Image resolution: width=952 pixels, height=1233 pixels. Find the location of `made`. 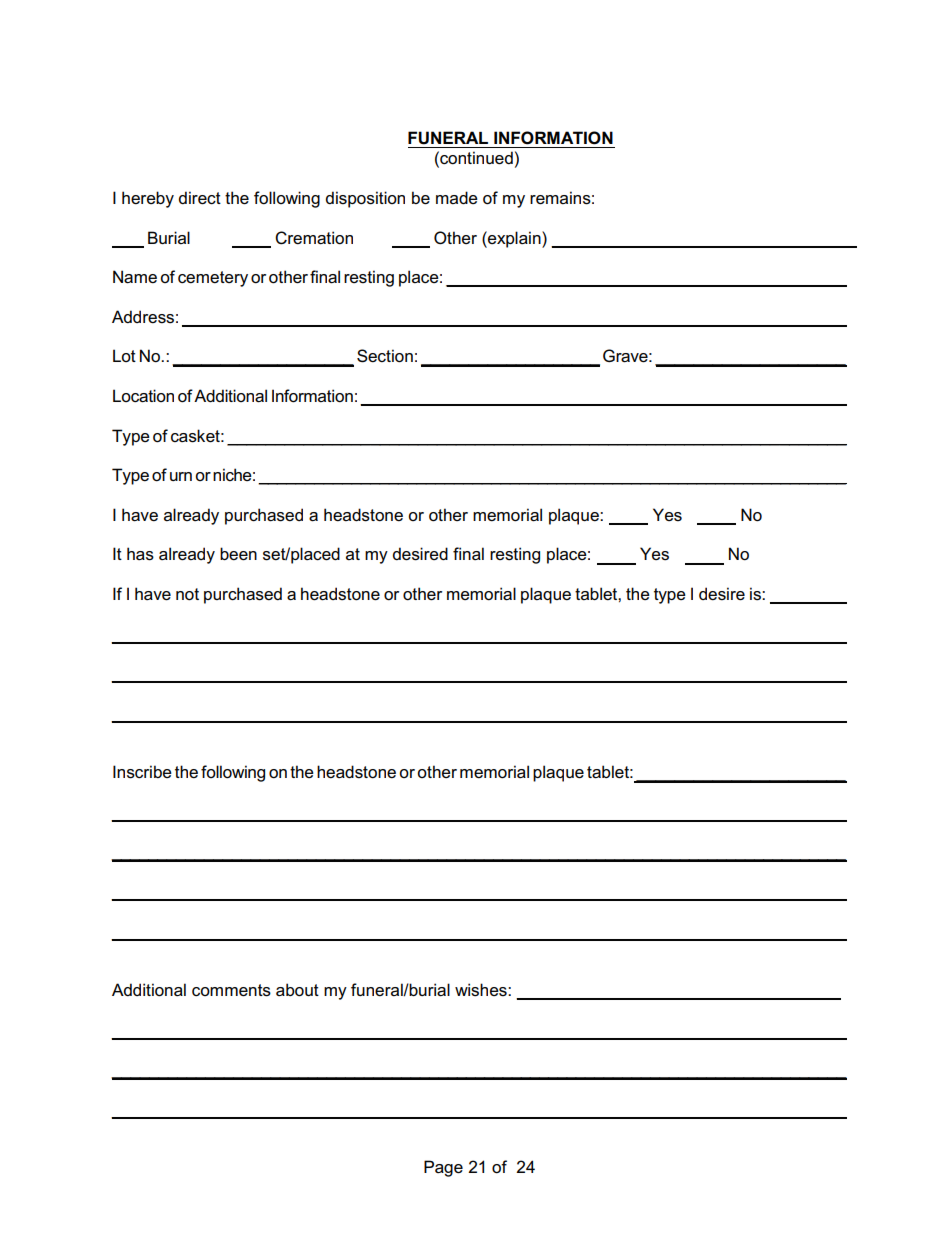

made is located at coordinates (457, 197).
